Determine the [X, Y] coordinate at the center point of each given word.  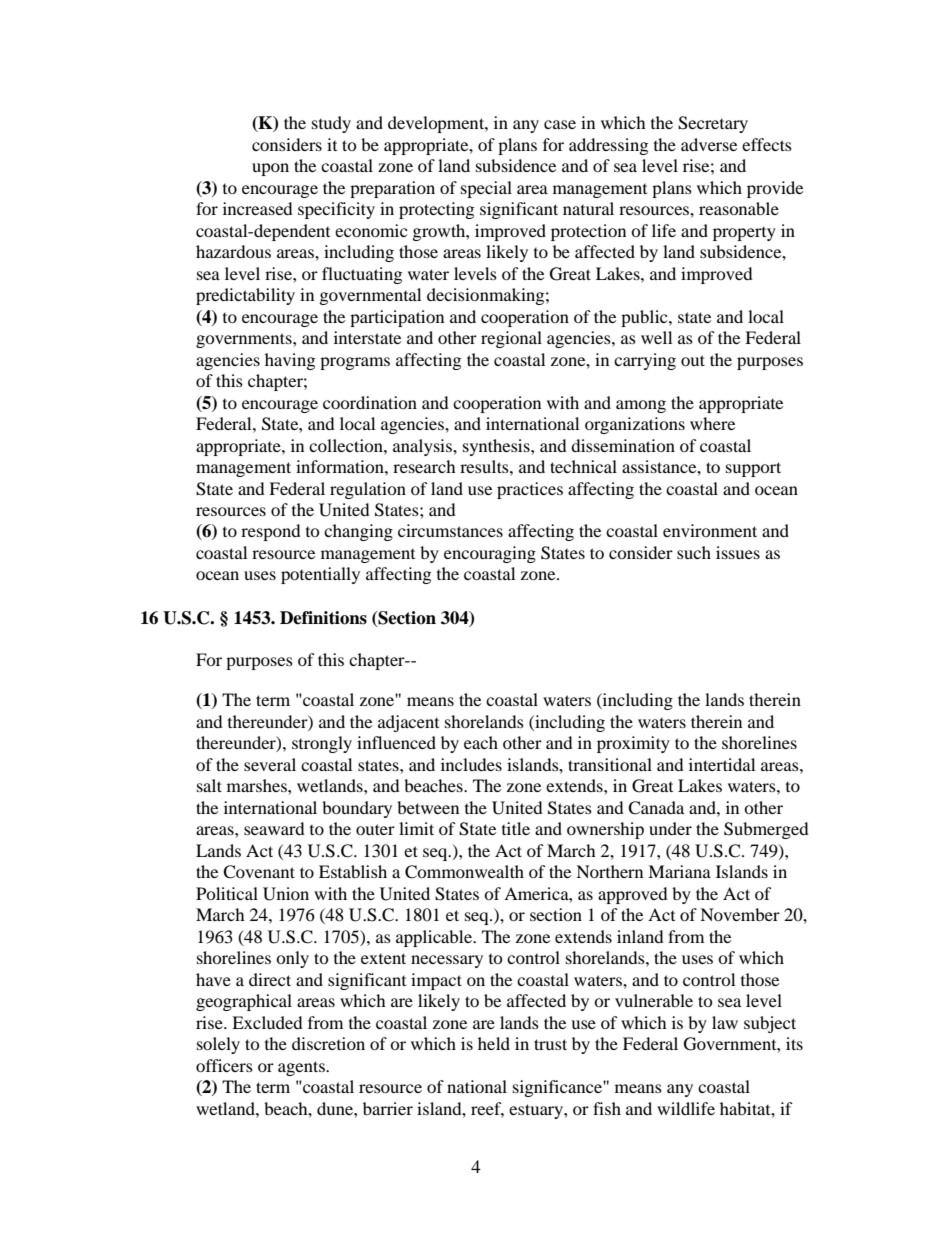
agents [302, 1068]
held [494, 1043]
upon [270, 169]
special [486, 189]
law [725, 1022]
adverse [709, 144]
